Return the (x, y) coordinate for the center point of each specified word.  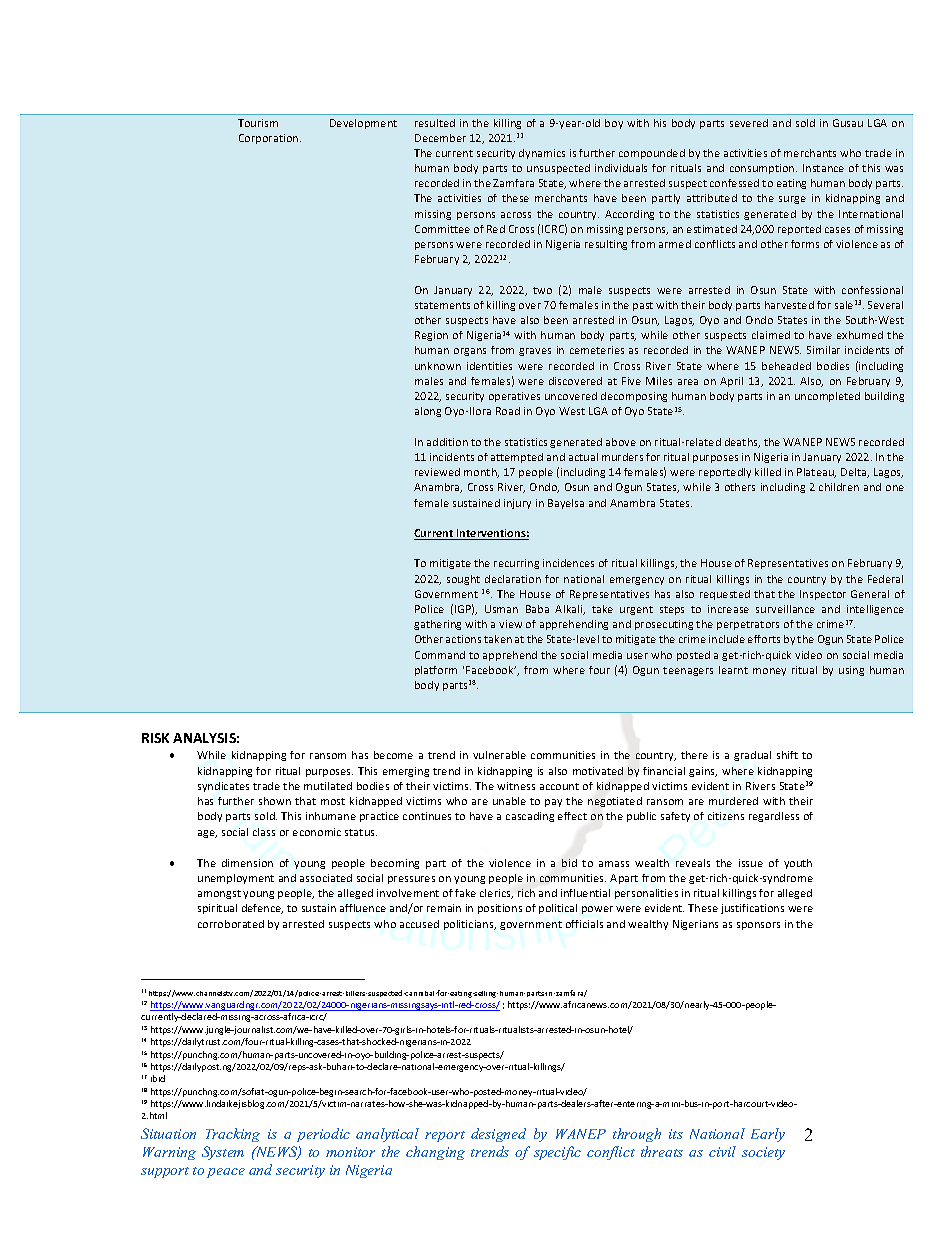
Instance (823, 168)
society (763, 1153)
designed (498, 1135)
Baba (537, 609)
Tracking (233, 1135)
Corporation (270, 139)
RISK (155, 738)
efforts (764, 639)
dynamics (542, 154)
